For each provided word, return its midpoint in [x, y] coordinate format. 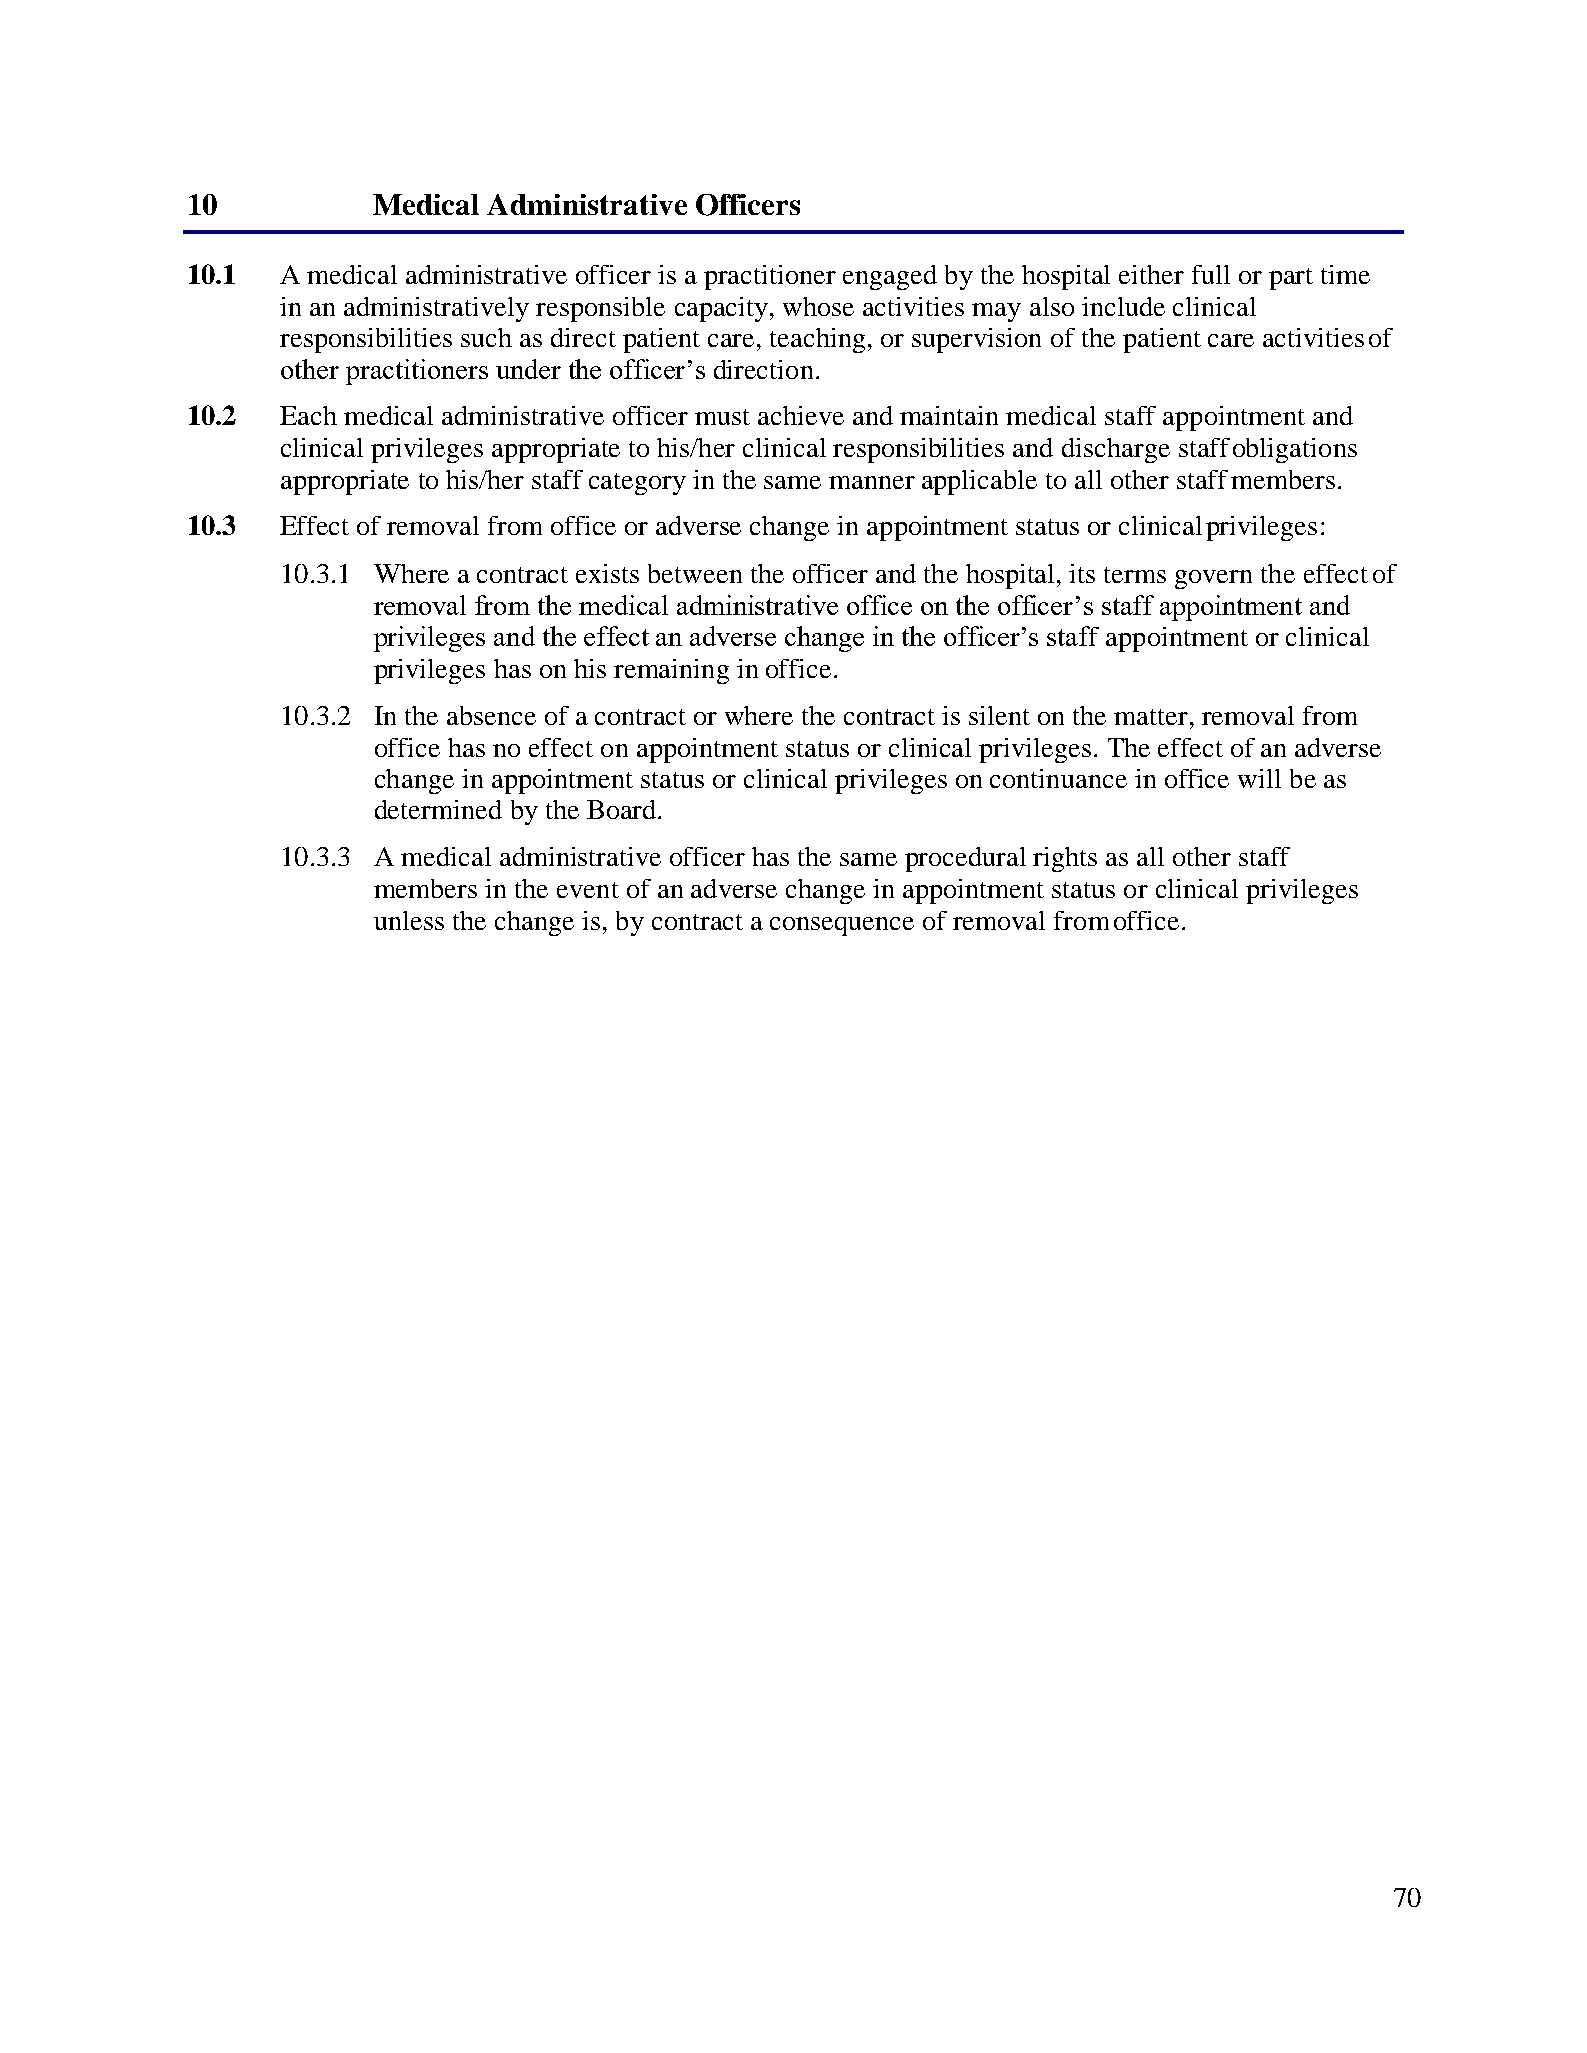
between [695, 573]
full [1211, 274]
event [588, 890]
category [637, 484]
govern [1213, 579]
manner [872, 482]
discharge [1116, 450]
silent [999, 715]
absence [491, 715]
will [1259, 778]
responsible [600, 309]
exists [607, 573]
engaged [890, 277]
